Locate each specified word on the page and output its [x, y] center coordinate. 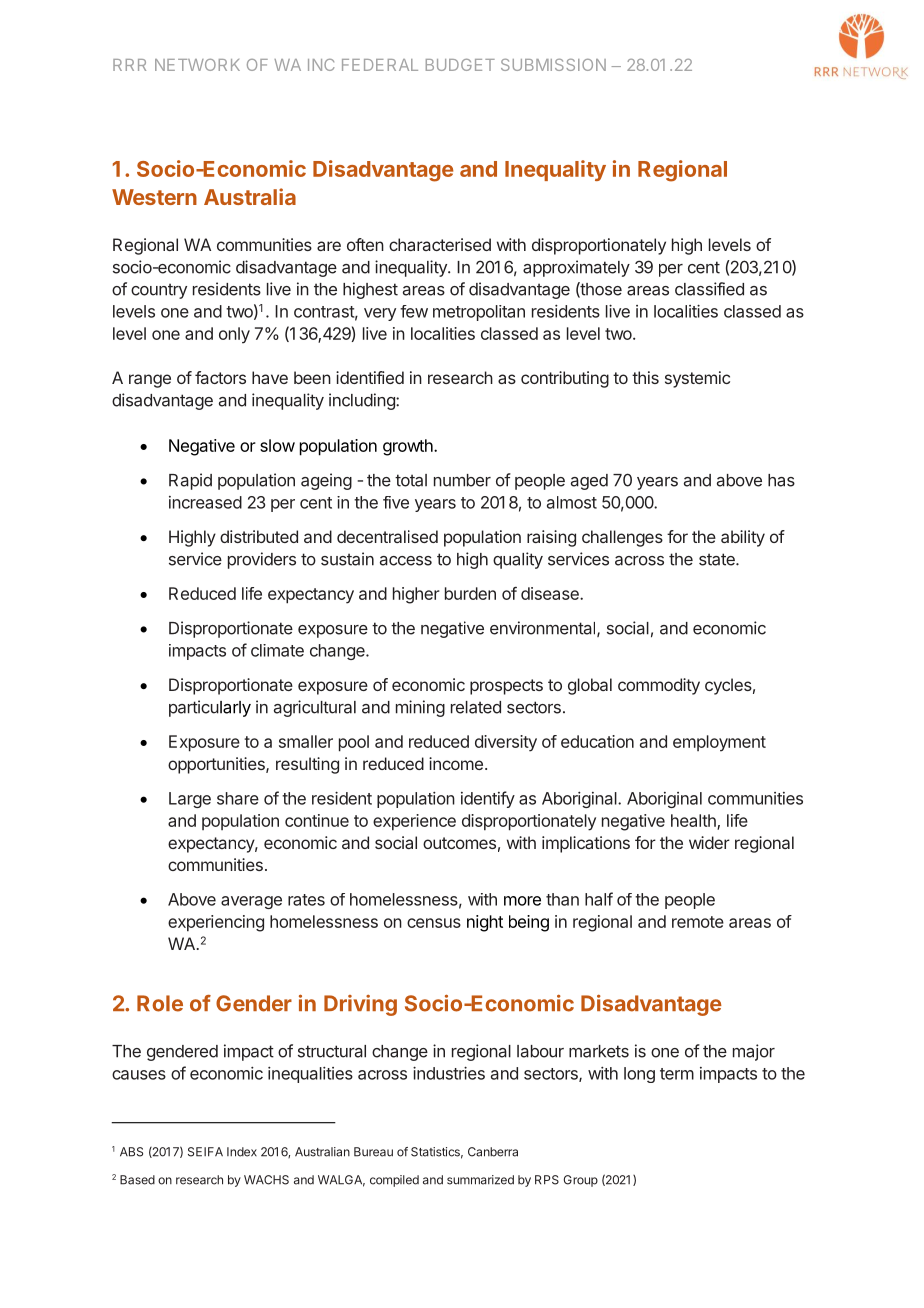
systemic [697, 379]
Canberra [493, 1152]
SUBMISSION [553, 65]
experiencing [216, 923]
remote [698, 922]
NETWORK [197, 65]
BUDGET [460, 65]
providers [262, 560]
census [434, 923]
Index [242, 1152]
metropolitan [479, 313]
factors [220, 377]
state [718, 559]
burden [470, 593]
